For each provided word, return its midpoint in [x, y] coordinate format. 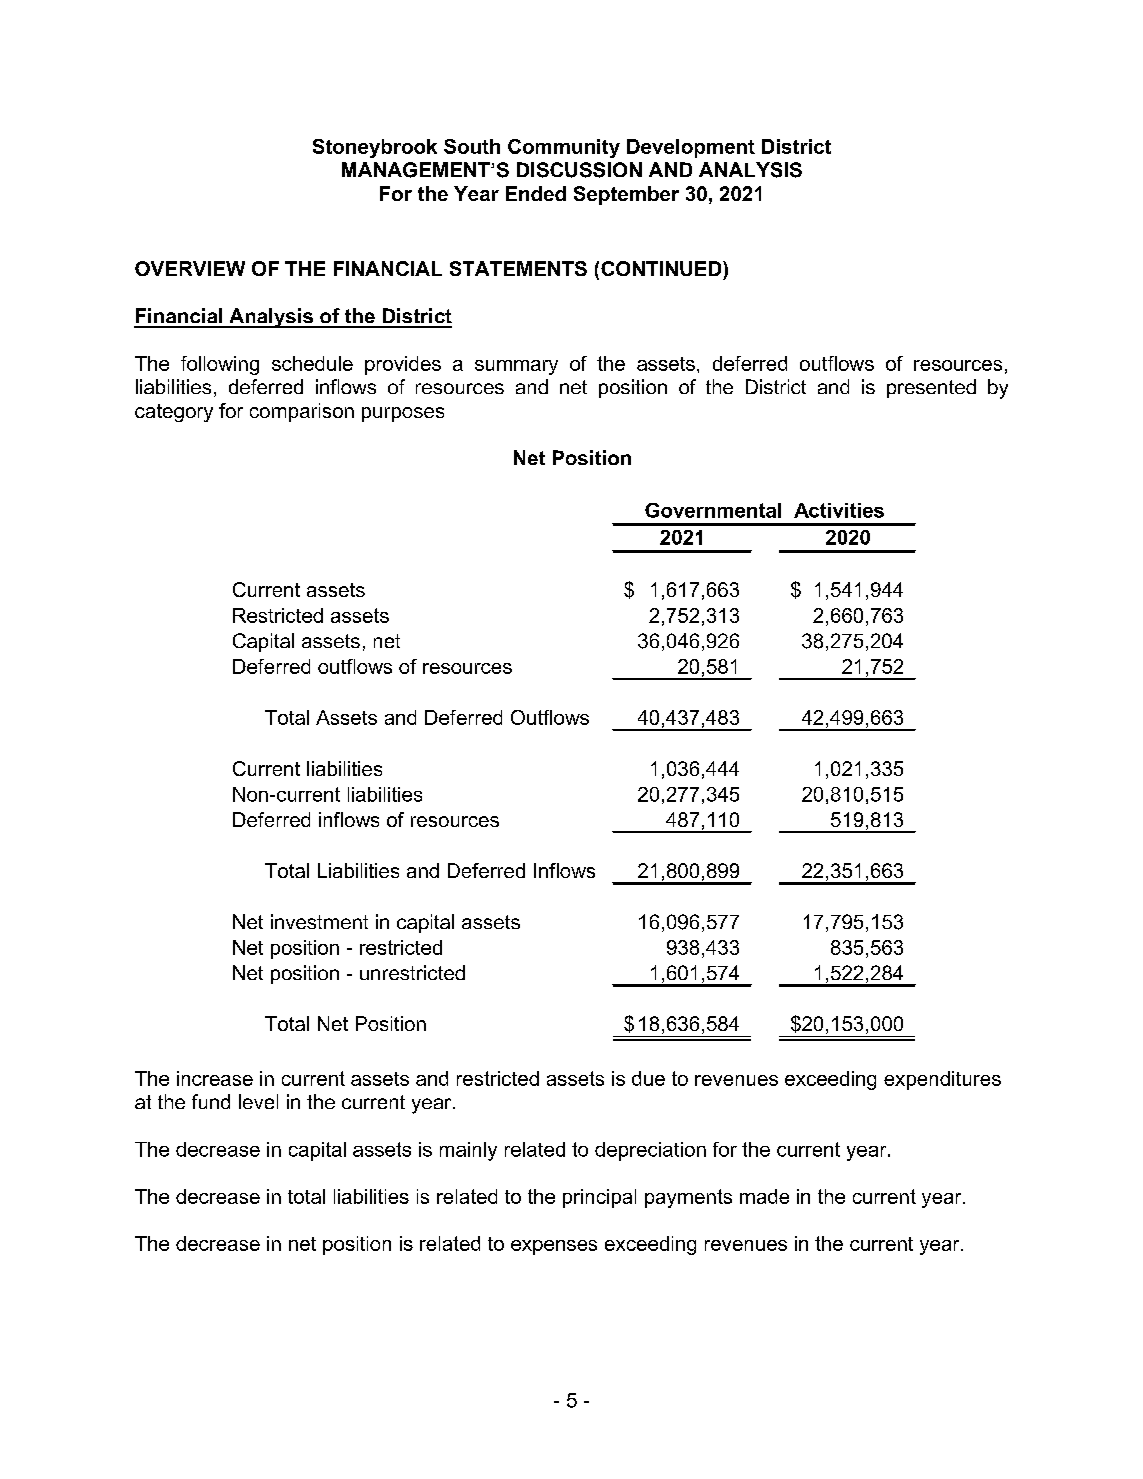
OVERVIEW [190, 268]
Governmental [713, 510]
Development [691, 148]
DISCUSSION [579, 170]
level [258, 1101]
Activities [839, 510]
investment [319, 921]
